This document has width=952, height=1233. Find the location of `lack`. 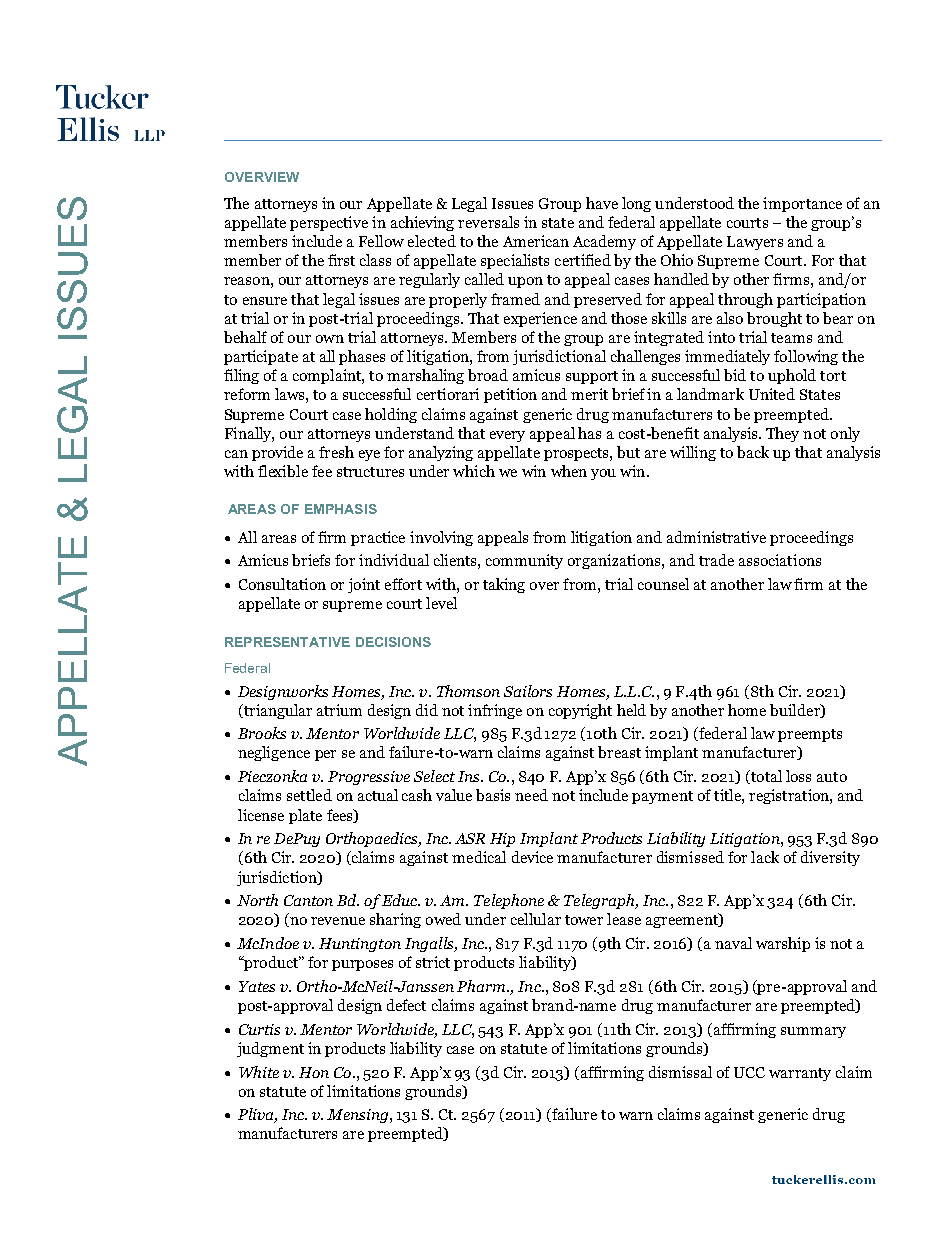

lack is located at coordinates (765, 857).
